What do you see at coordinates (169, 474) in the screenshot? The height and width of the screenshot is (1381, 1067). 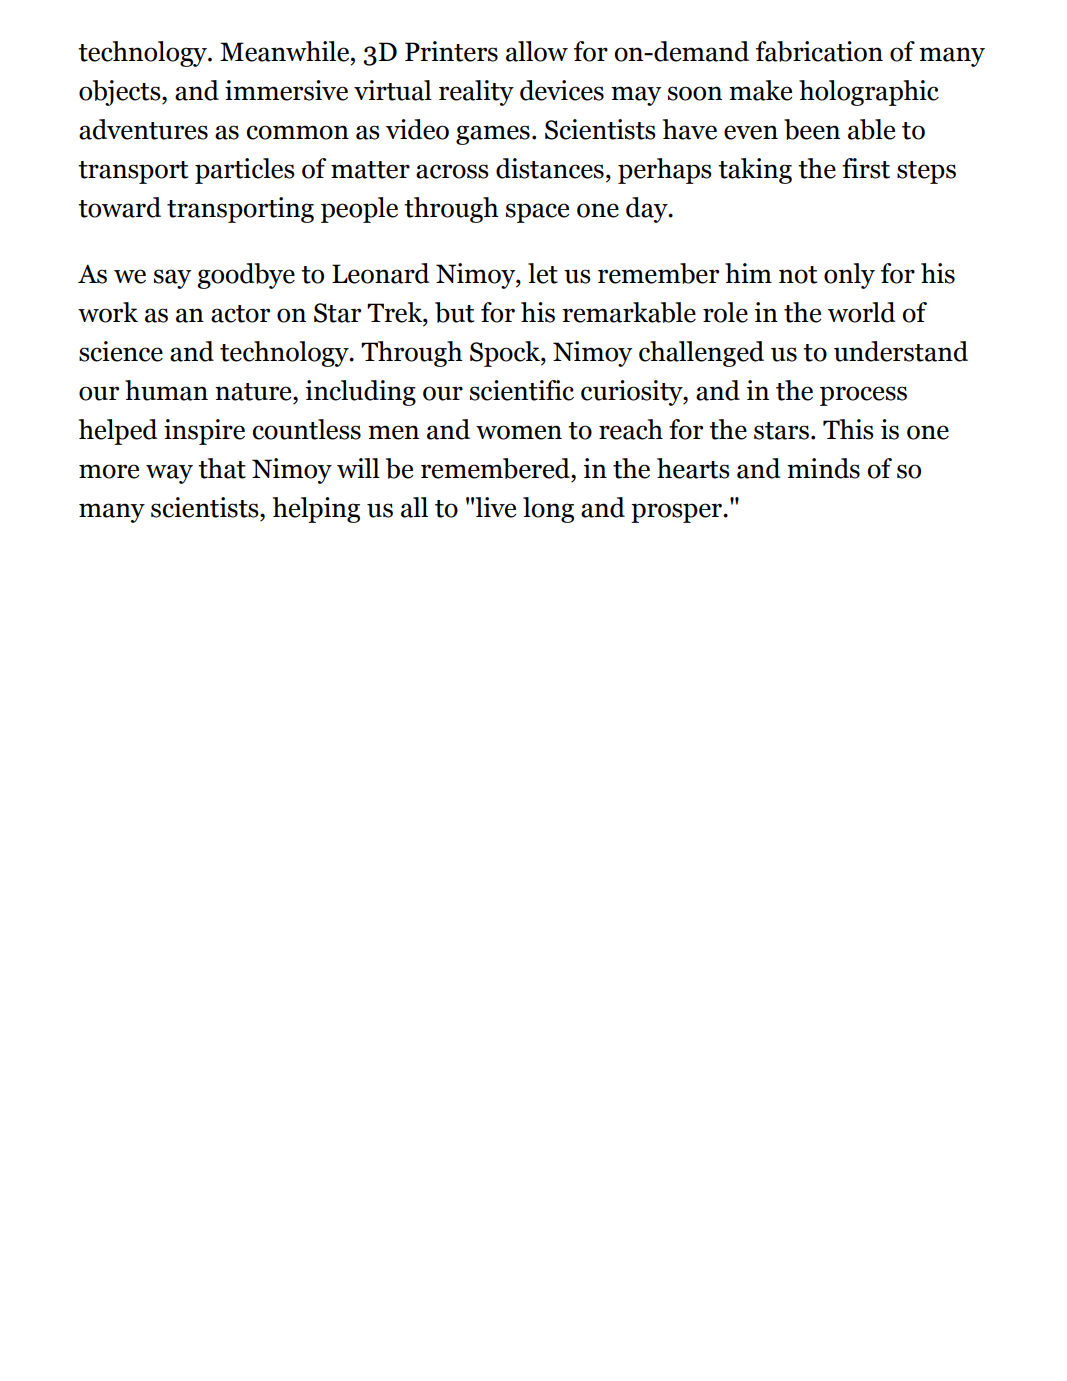 I see `way` at bounding box center [169, 474].
